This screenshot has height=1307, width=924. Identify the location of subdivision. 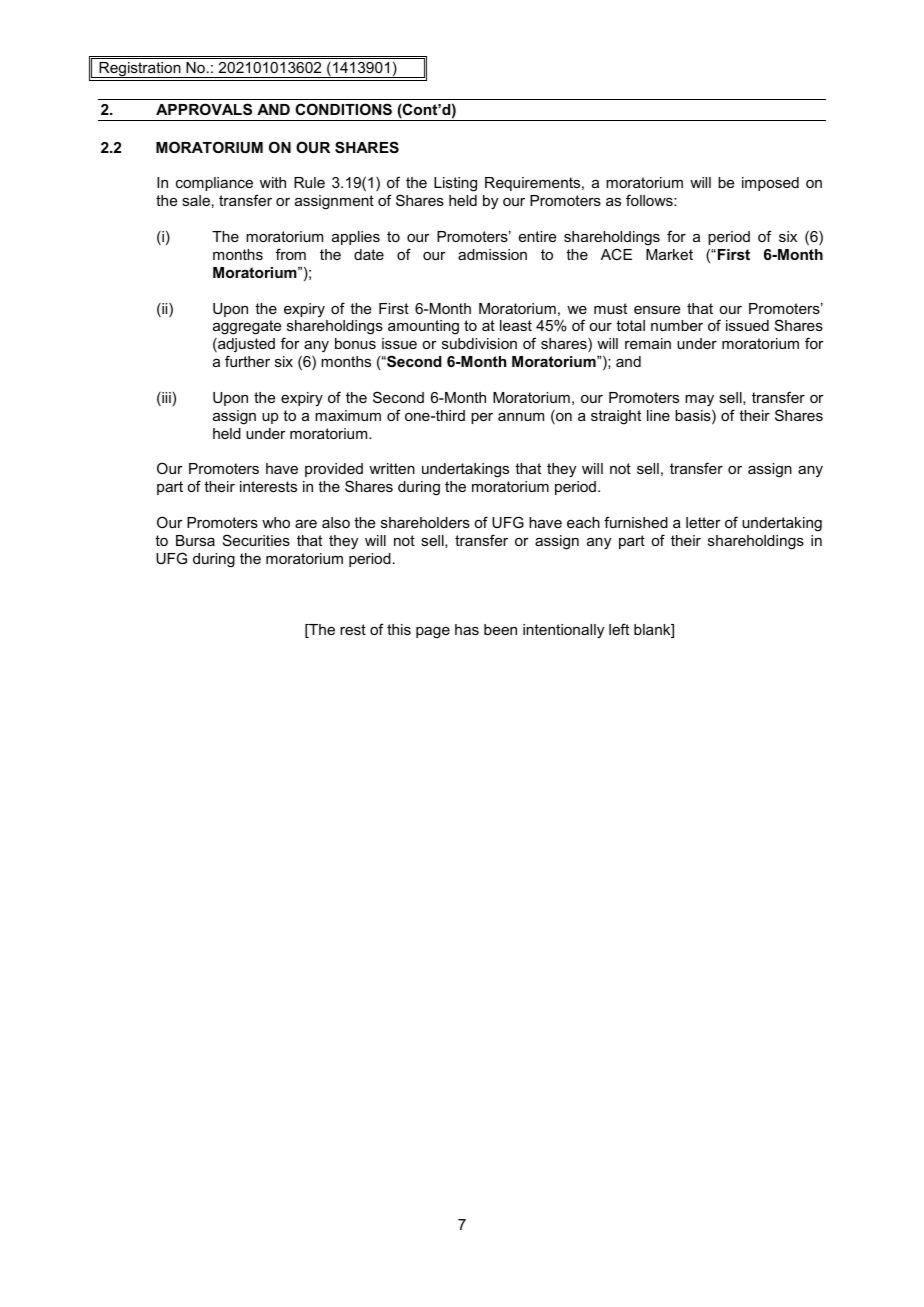
(479, 343).
